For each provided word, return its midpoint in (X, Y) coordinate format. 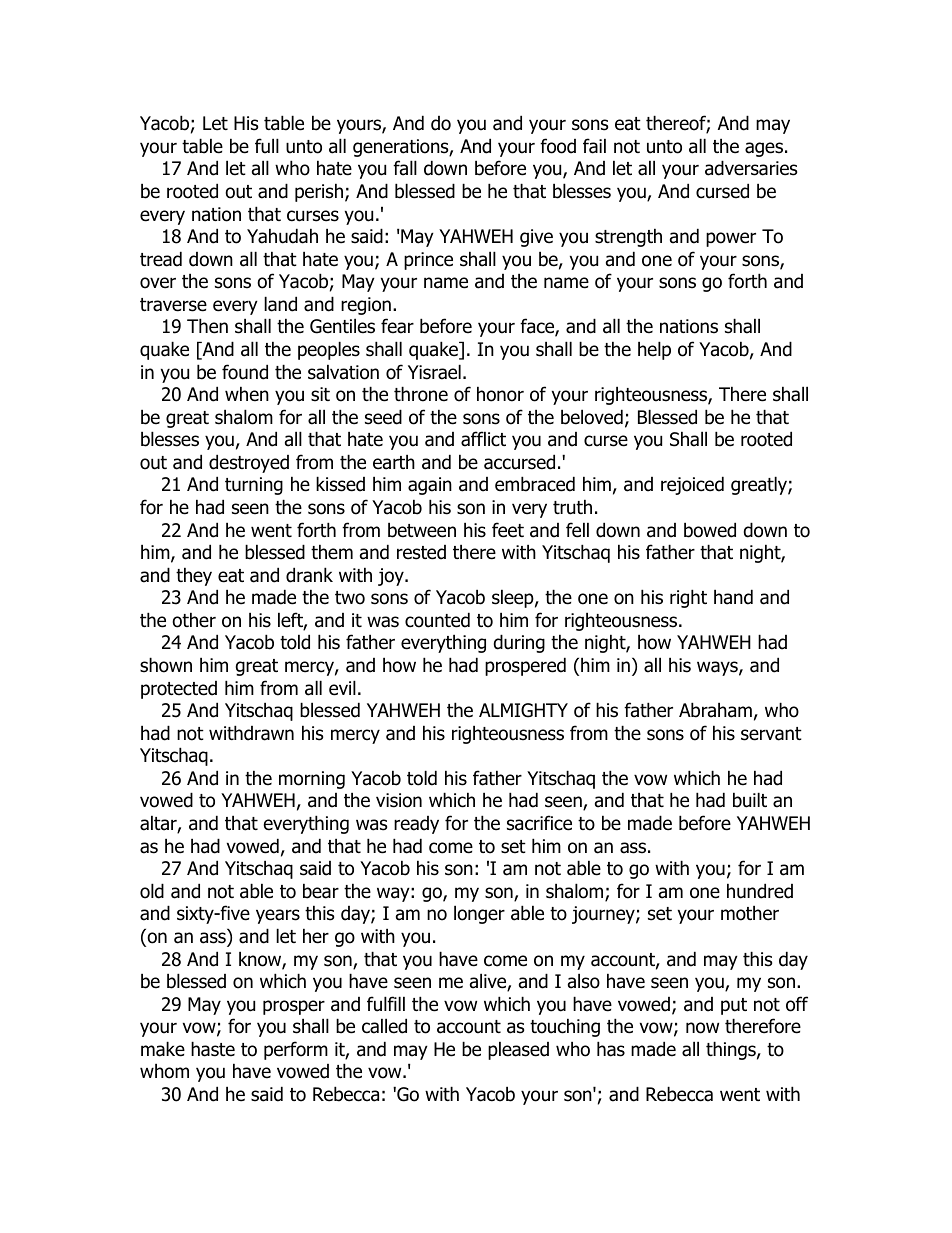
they (194, 576)
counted (437, 620)
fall (405, 168)
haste (213, 1049)
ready (416, 825)
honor (500, 394)
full (267, 146)
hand (733, 597)
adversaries (751, 168)
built (750, 800)
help (654, 350)
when (247, 394)
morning (312, 780)
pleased (518, 1050)
